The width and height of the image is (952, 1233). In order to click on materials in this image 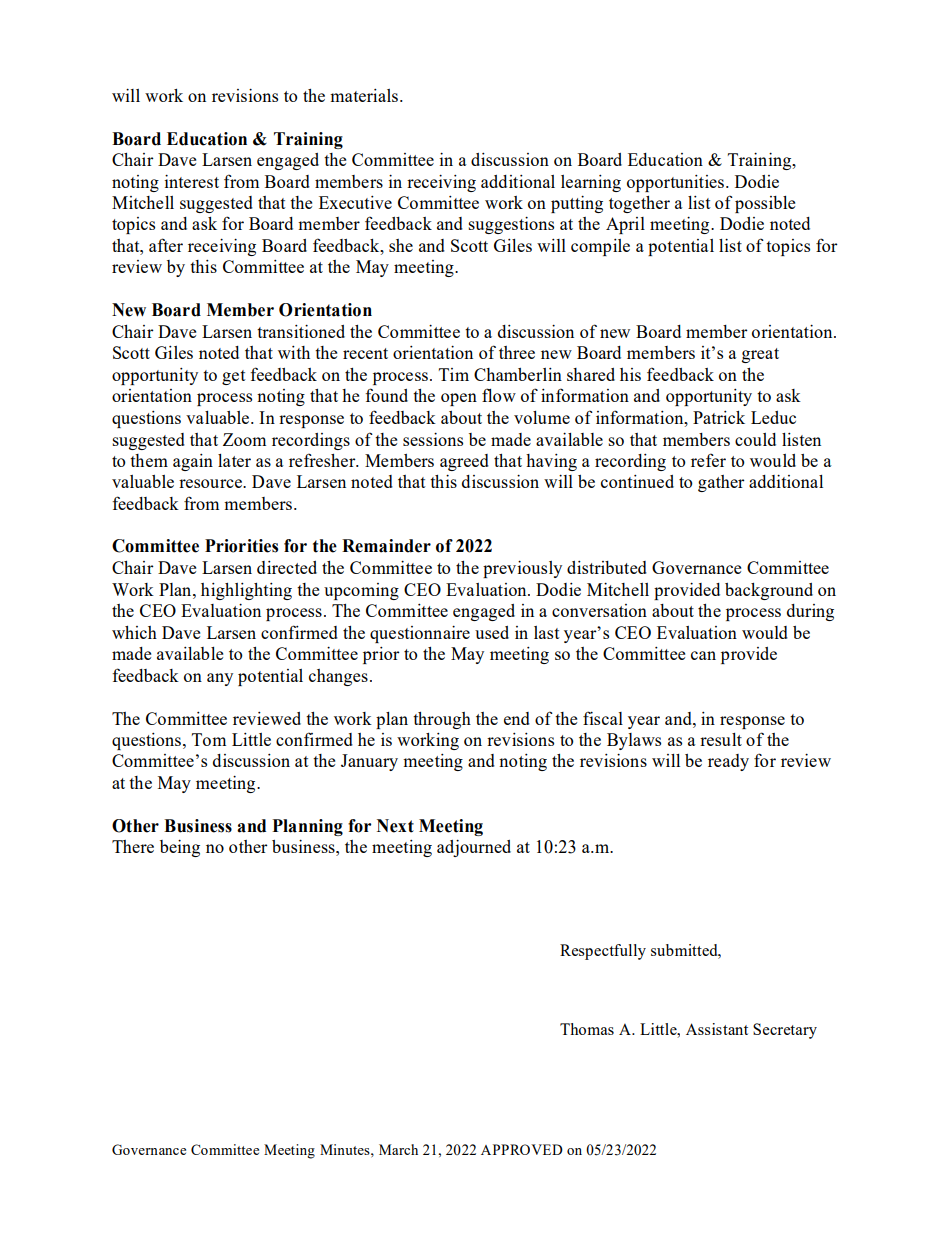, I will do `click(364, 95)`.
